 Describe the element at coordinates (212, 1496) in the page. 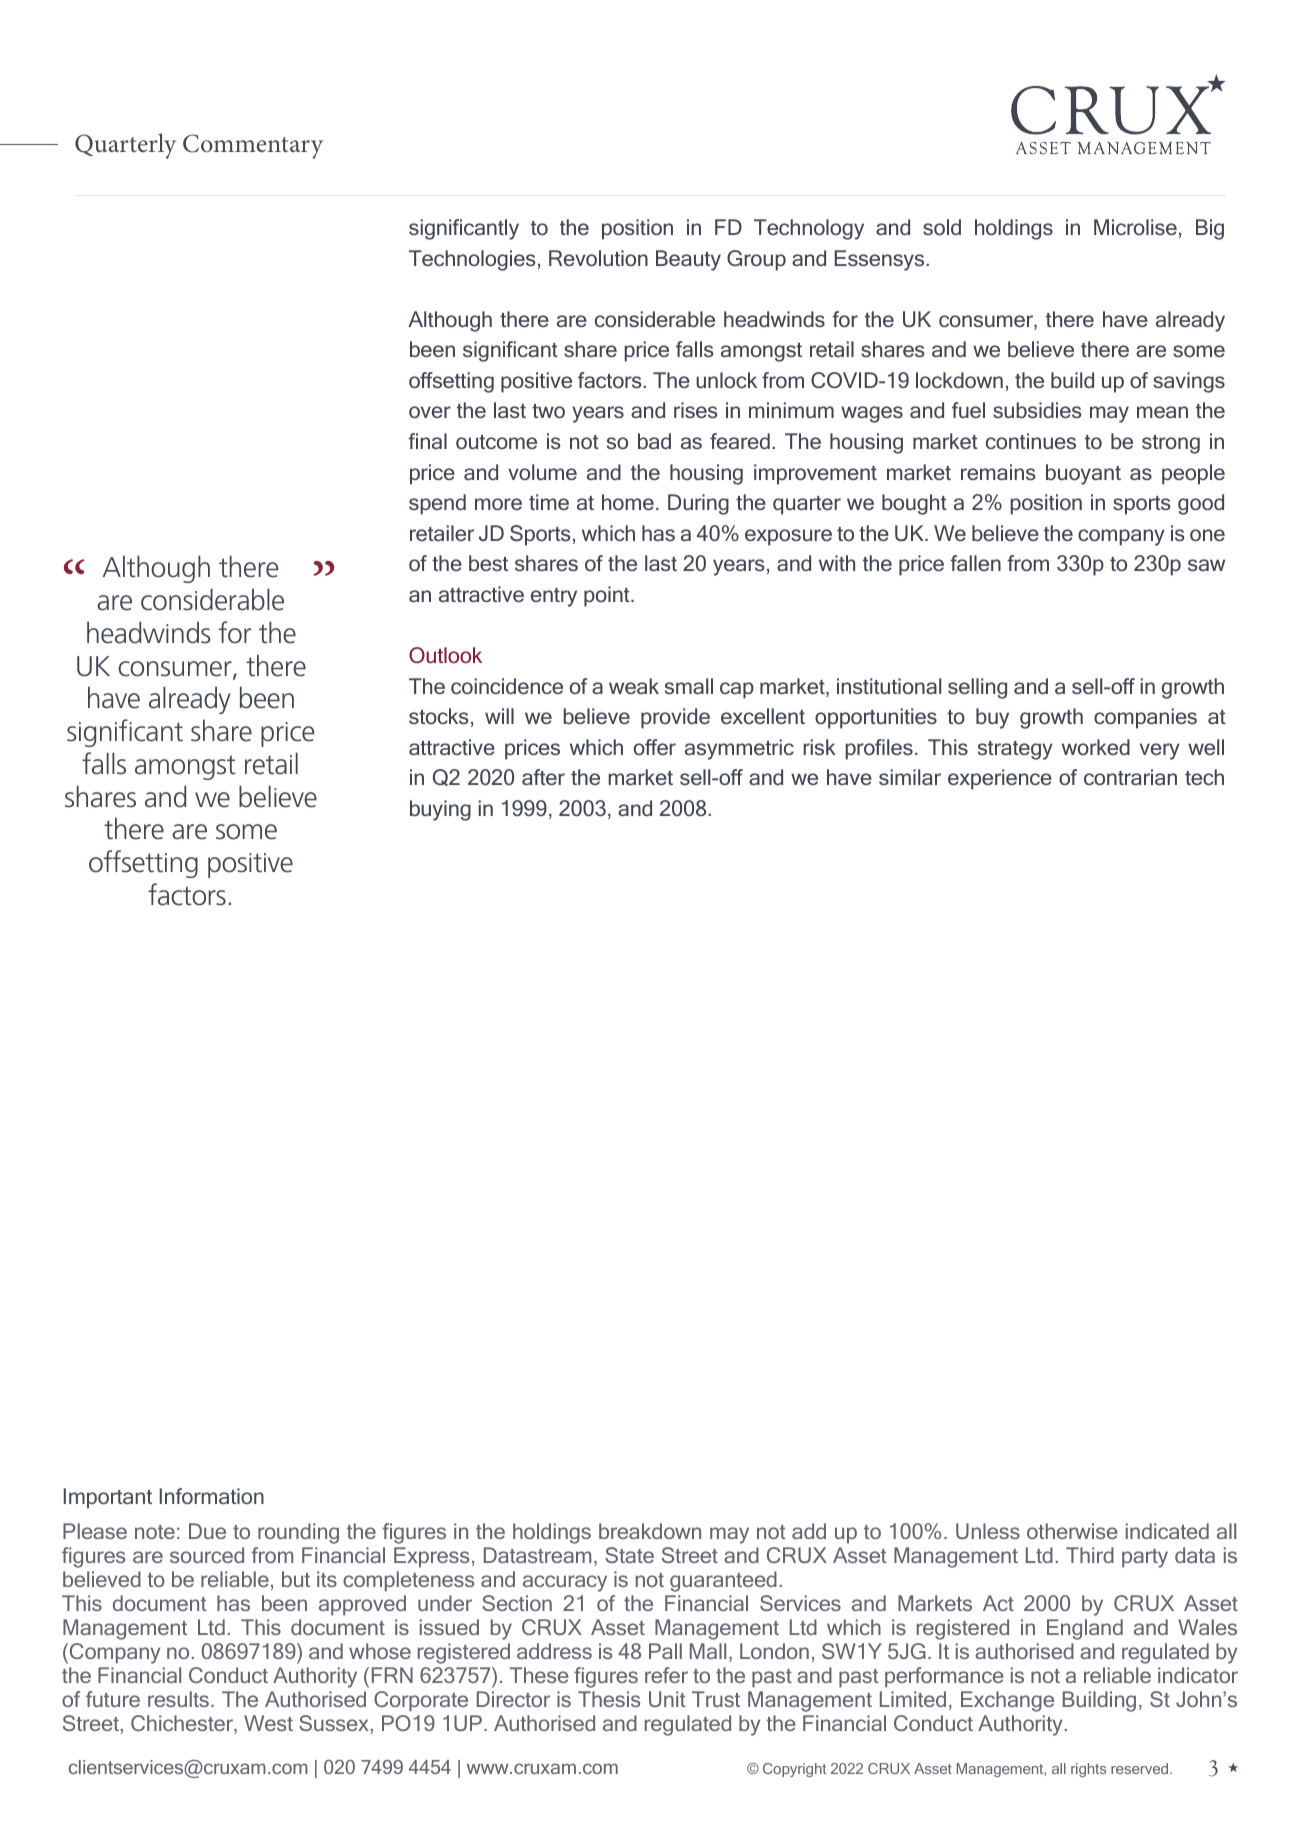

I see `Information` at that location.
